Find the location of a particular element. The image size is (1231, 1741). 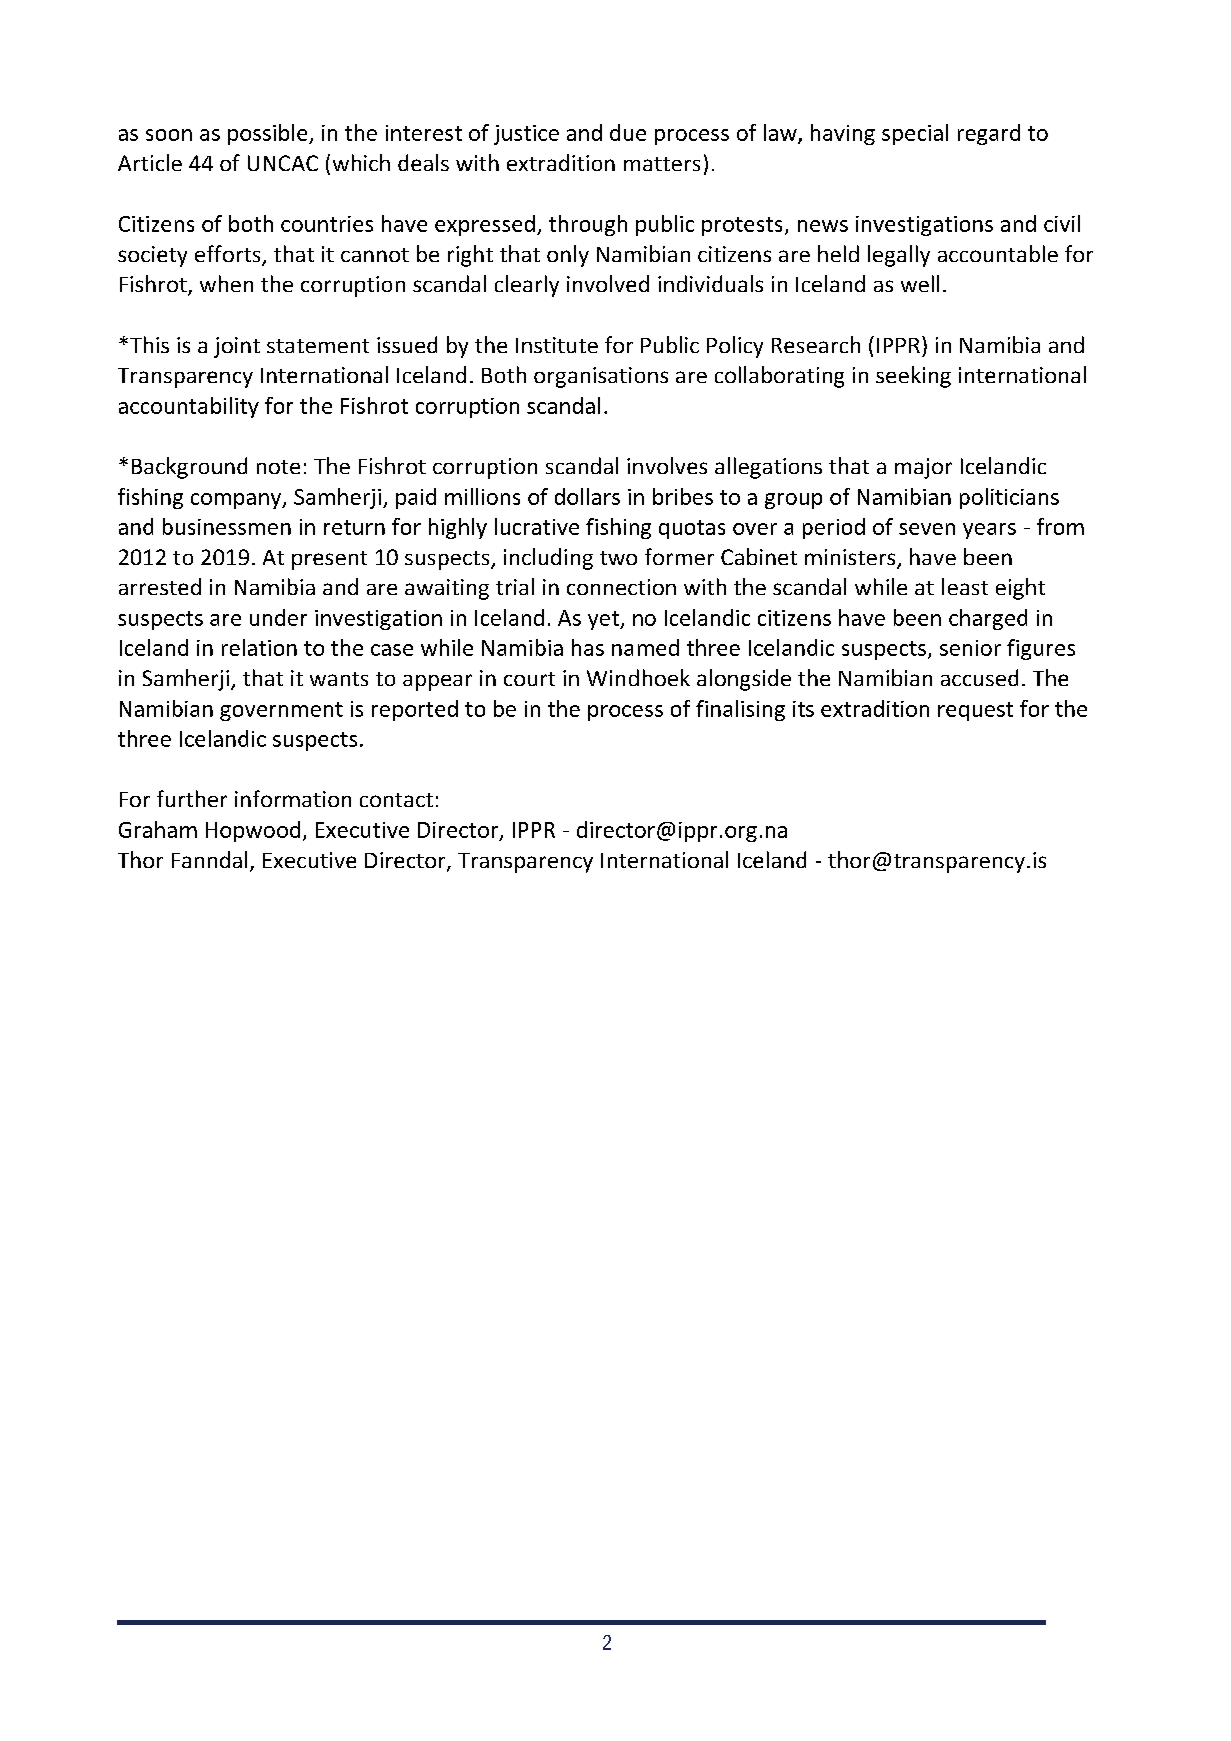

due is located at coordinates (628, 132).
